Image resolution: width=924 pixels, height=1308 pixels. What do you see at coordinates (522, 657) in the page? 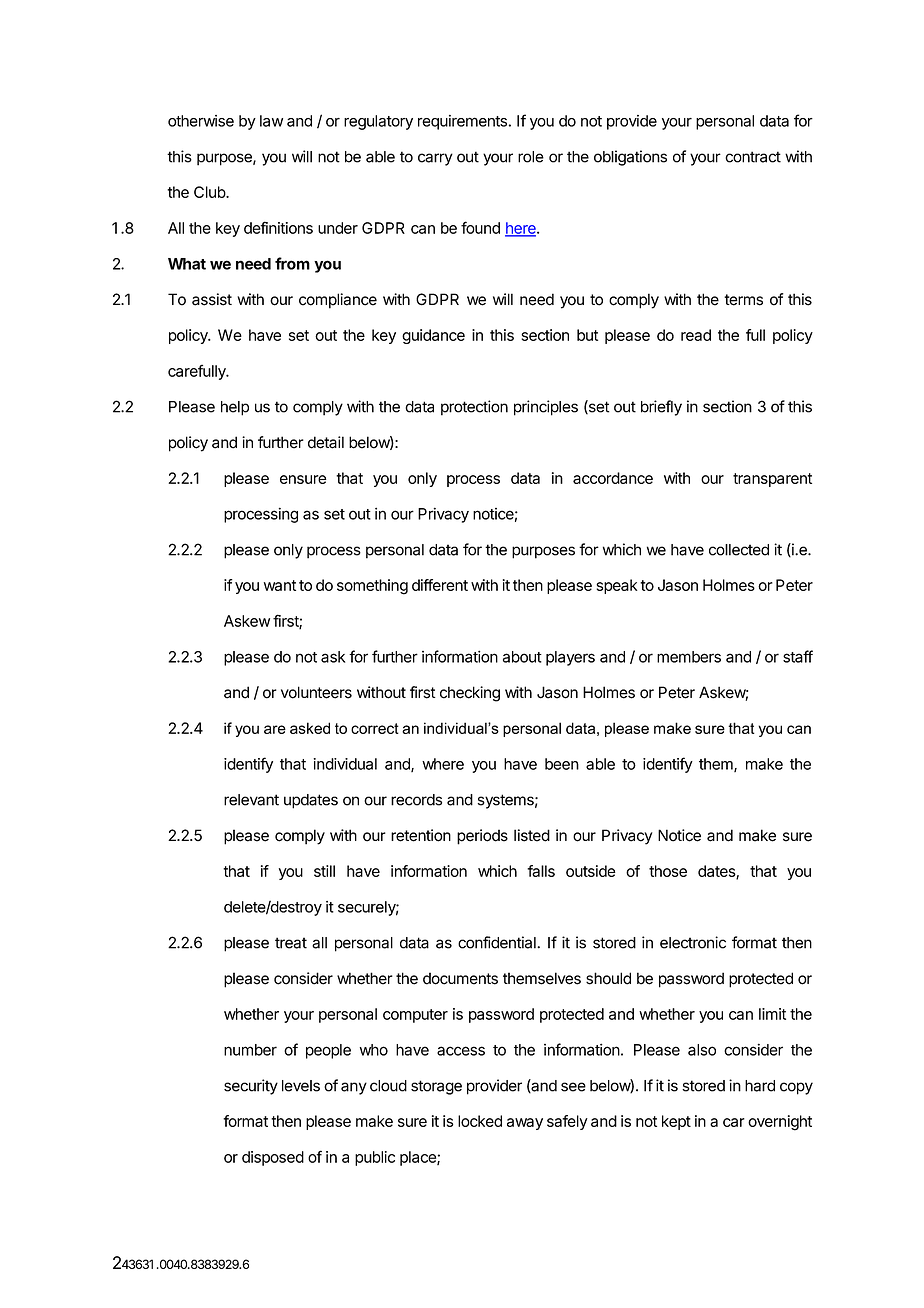
I see `about` at bounding box center [522, 657].
